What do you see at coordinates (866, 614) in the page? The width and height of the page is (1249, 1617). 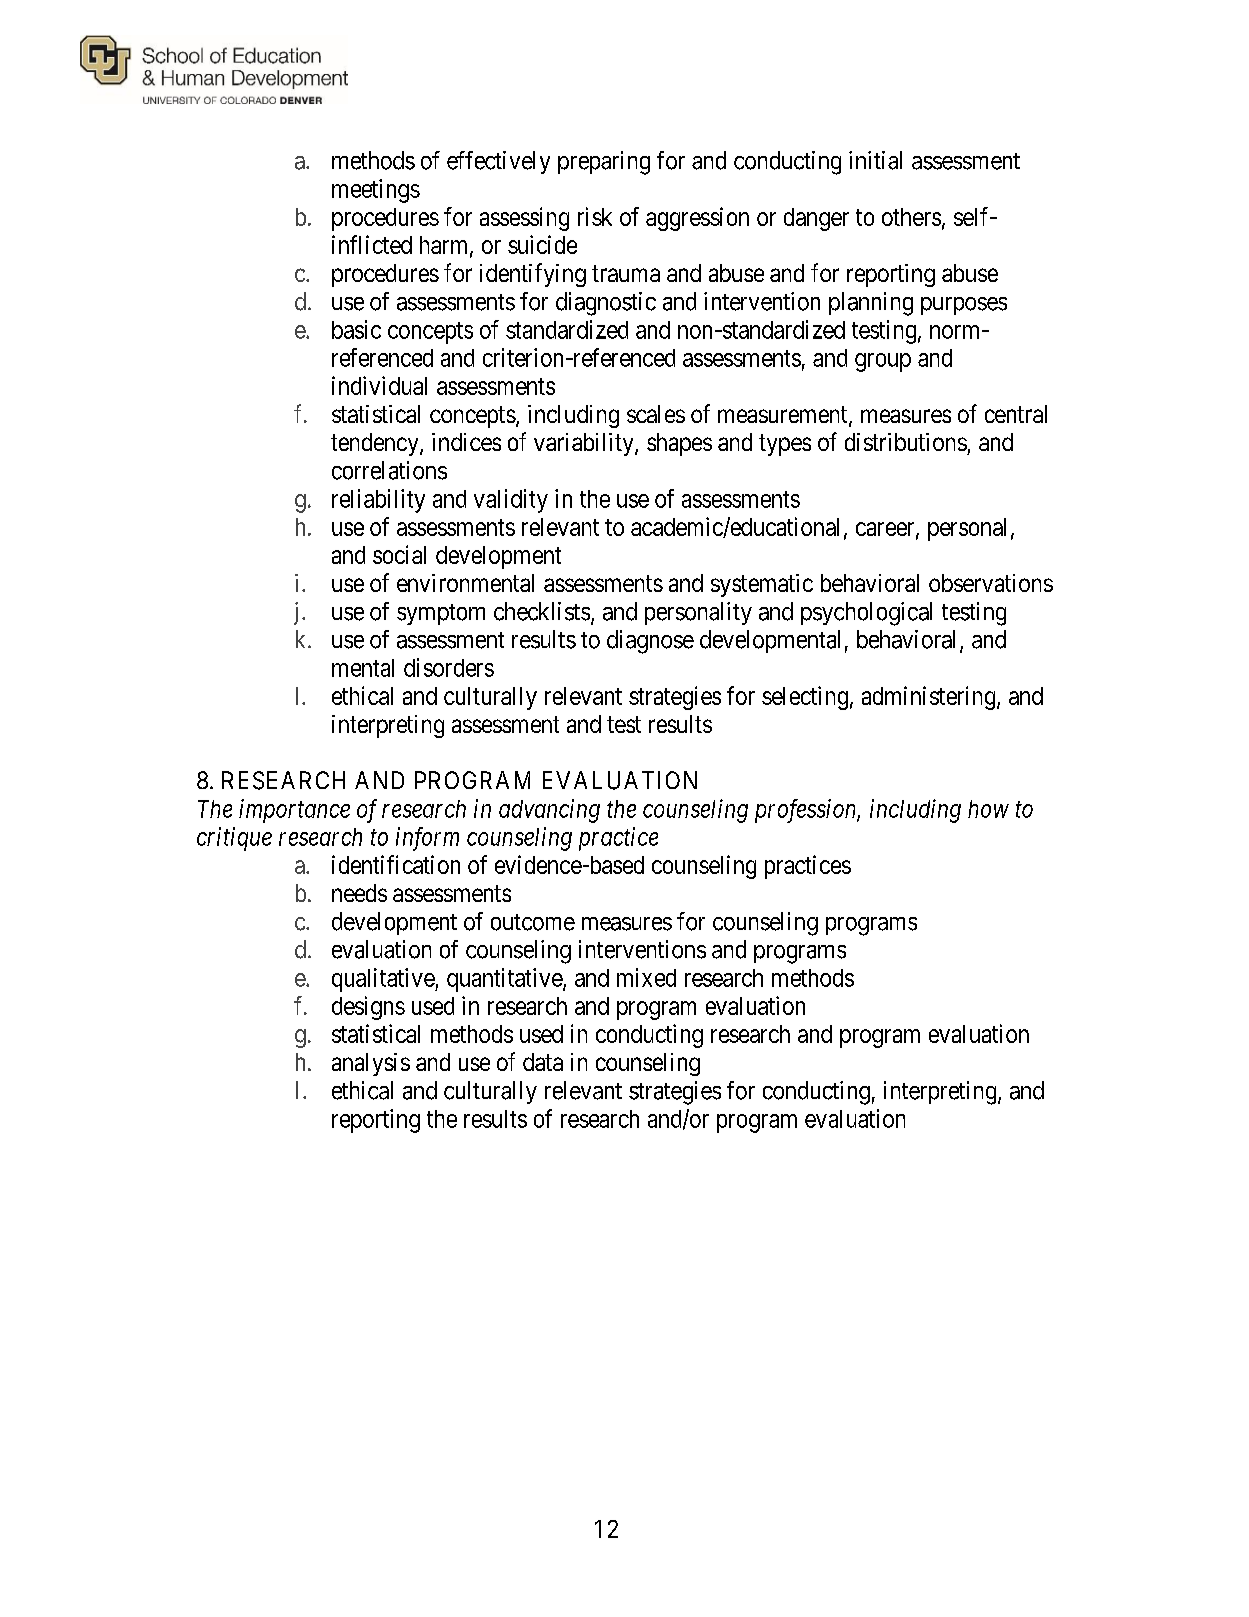 I see `psychological` at bounding box center [866, 614].
